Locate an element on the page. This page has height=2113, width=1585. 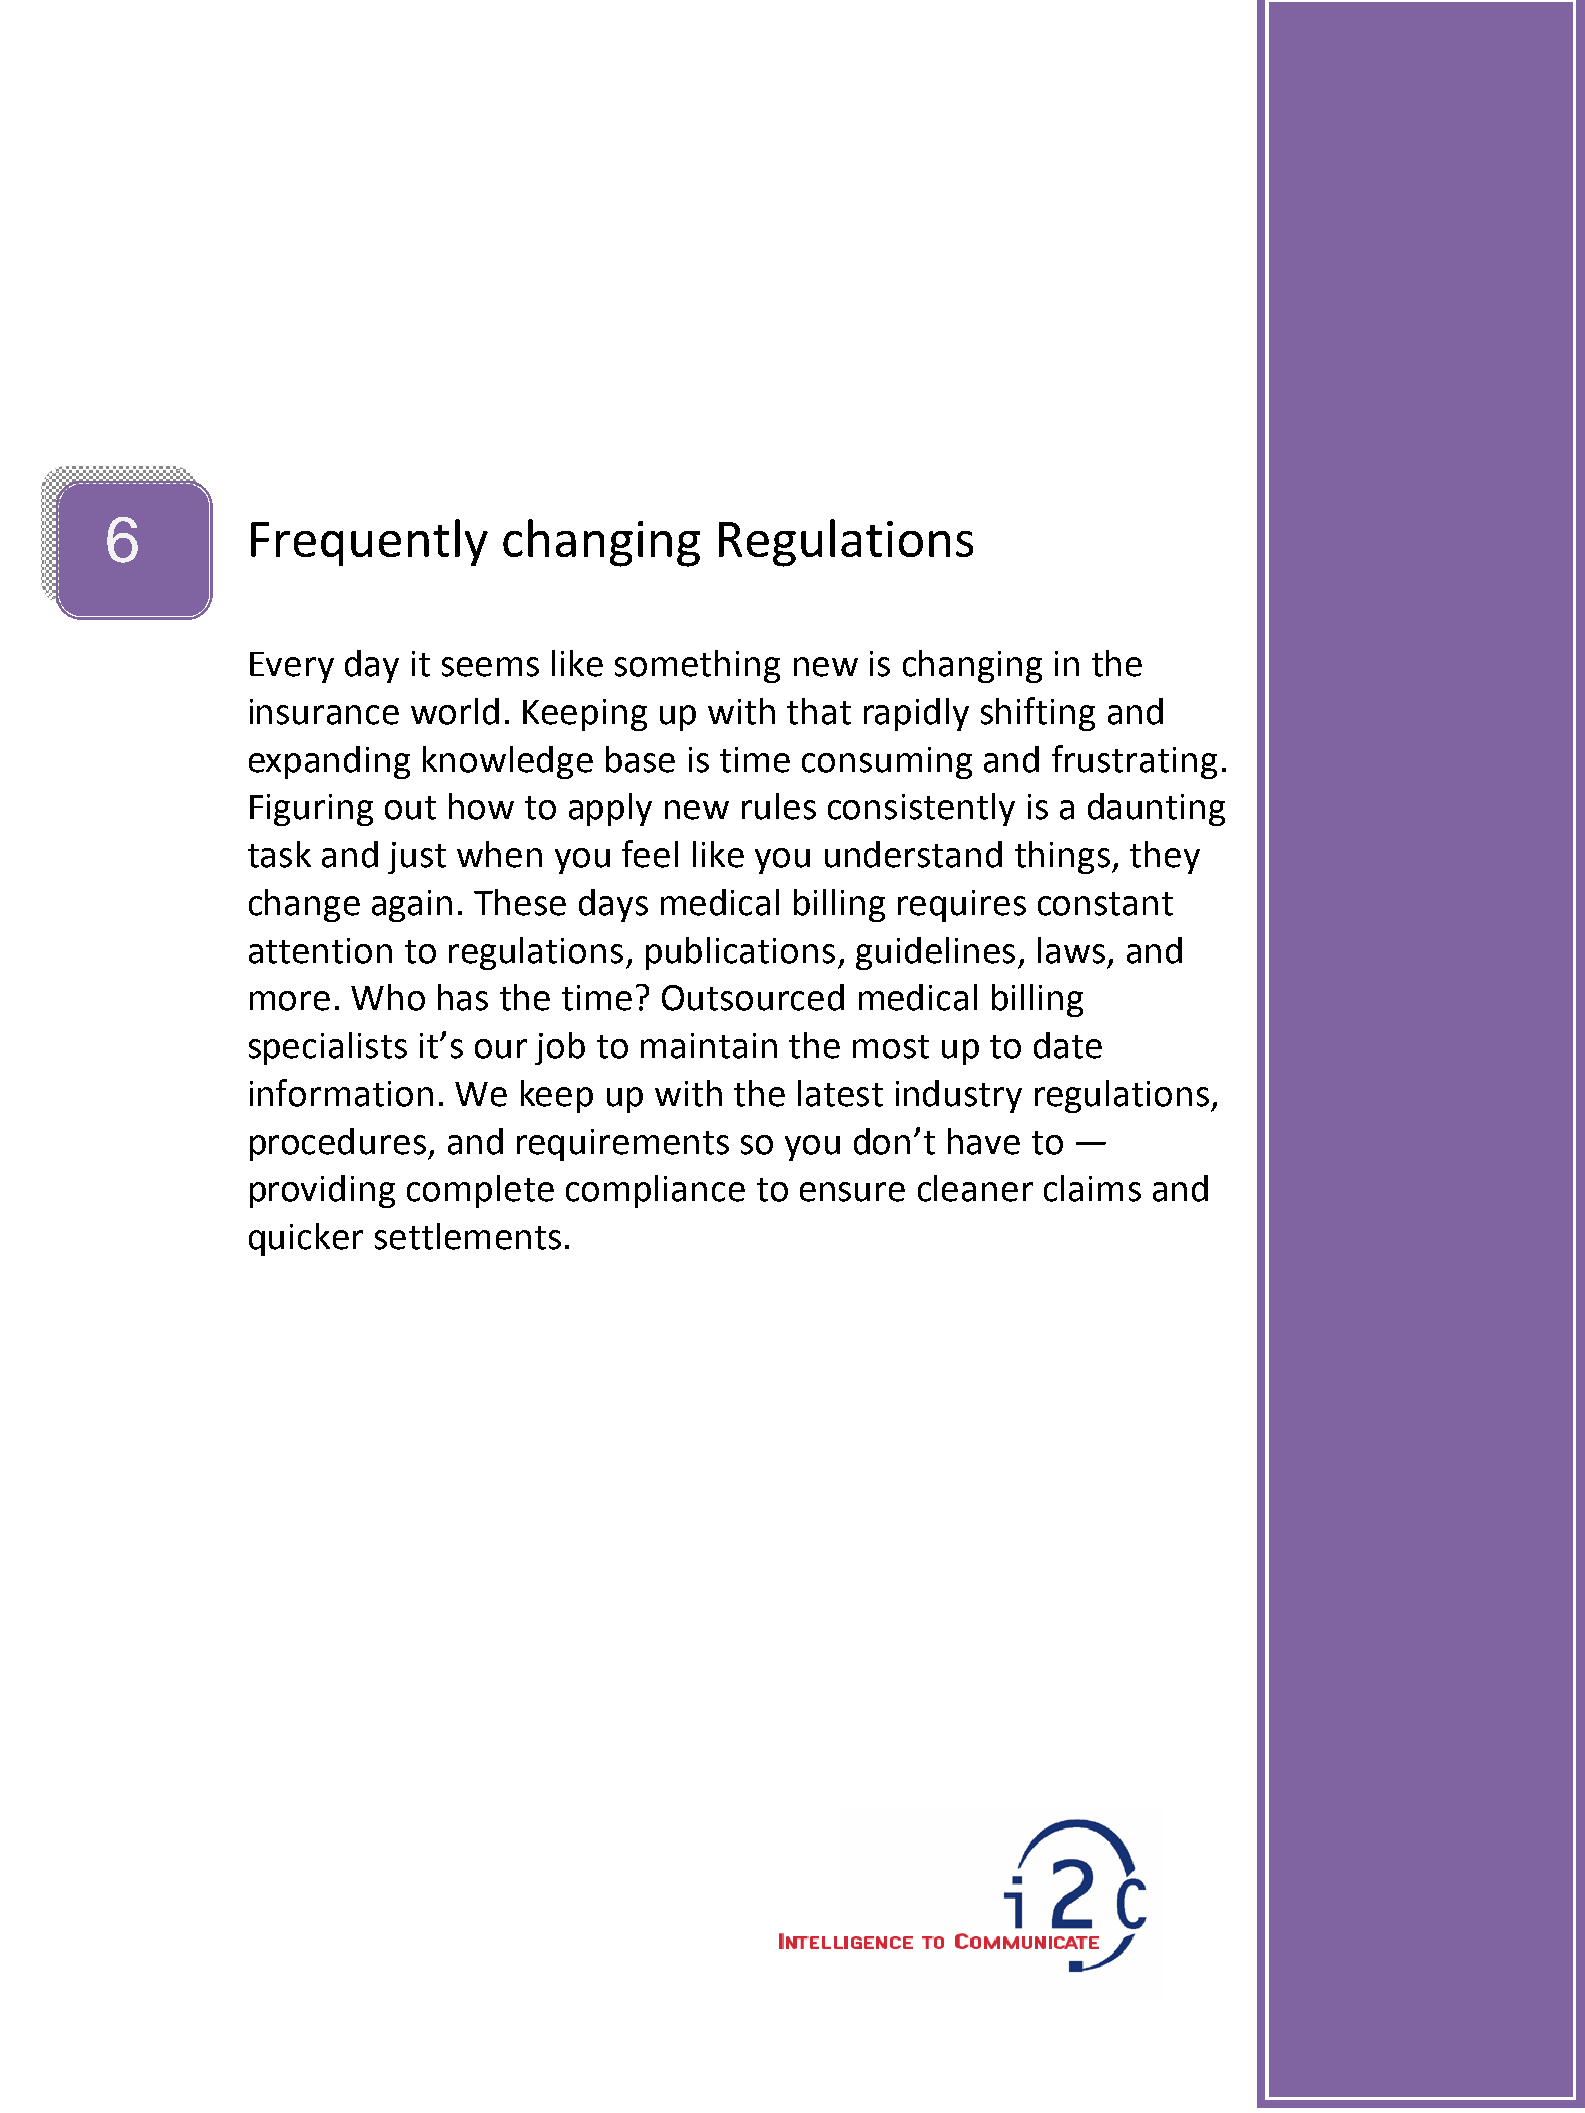
something is located at coordinates (697, 666).
